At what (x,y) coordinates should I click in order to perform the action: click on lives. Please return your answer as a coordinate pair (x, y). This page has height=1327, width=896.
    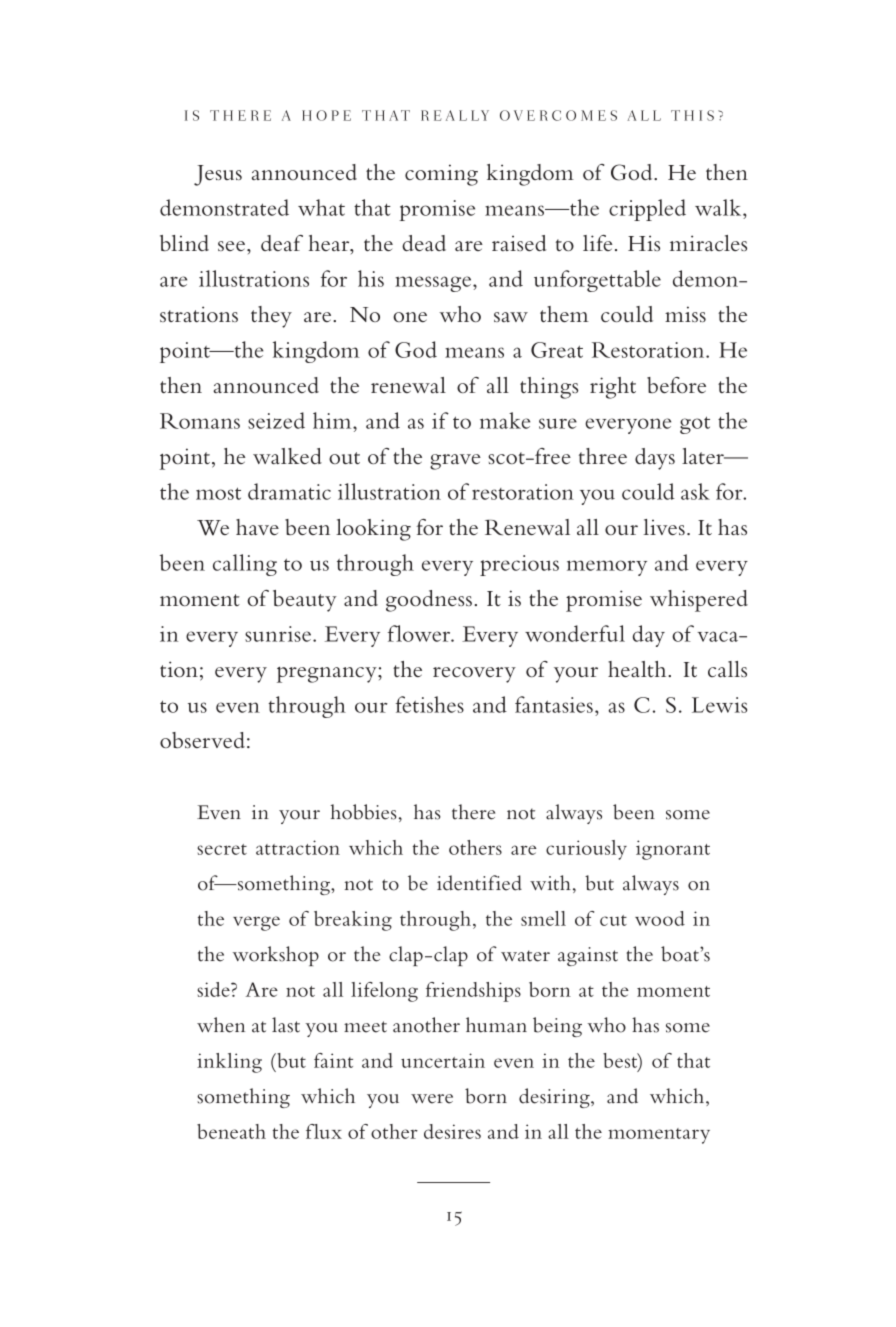
    Looking at the image, I should click on (664, 527).
